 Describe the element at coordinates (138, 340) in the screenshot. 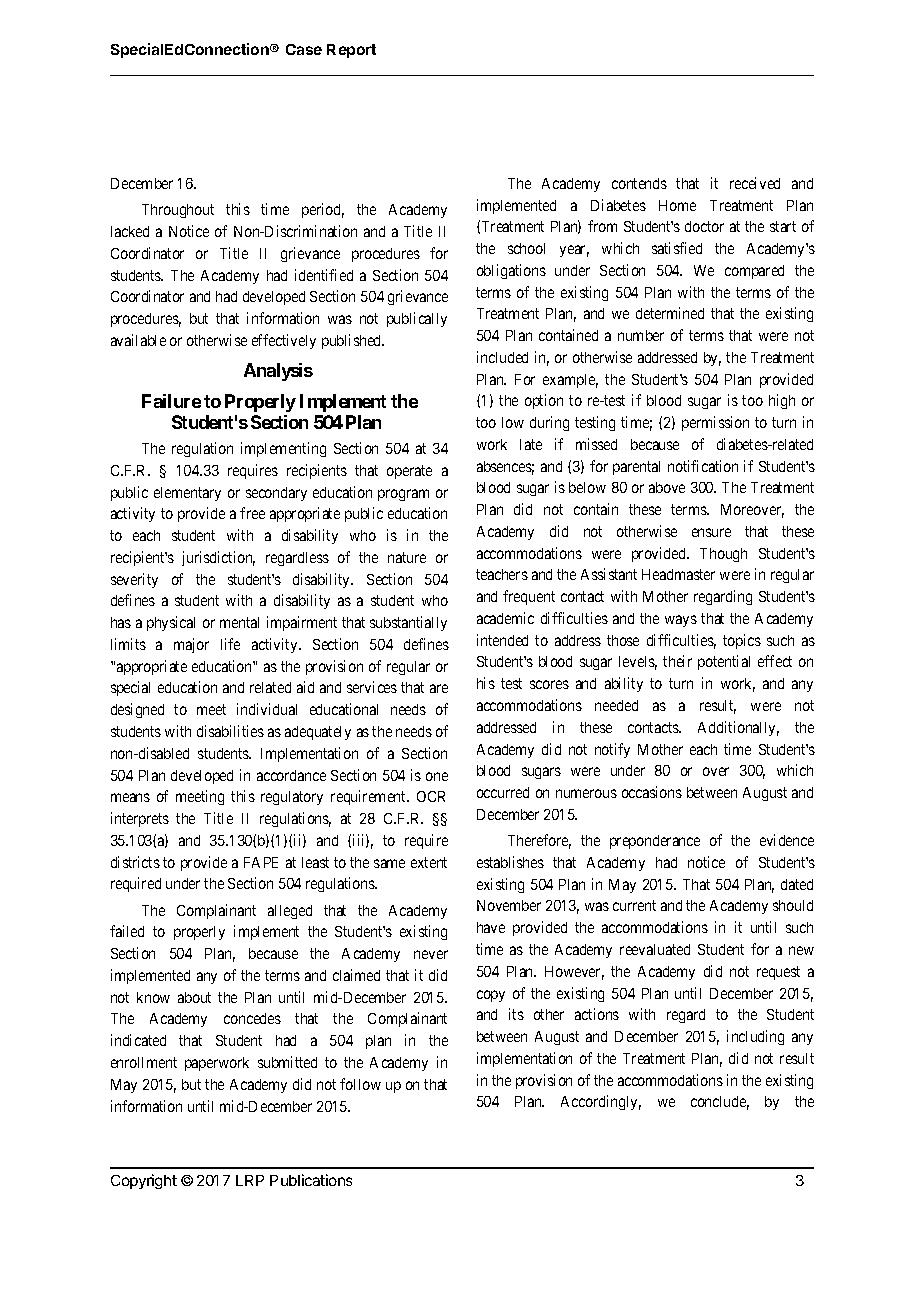

I see `available` at that location.
